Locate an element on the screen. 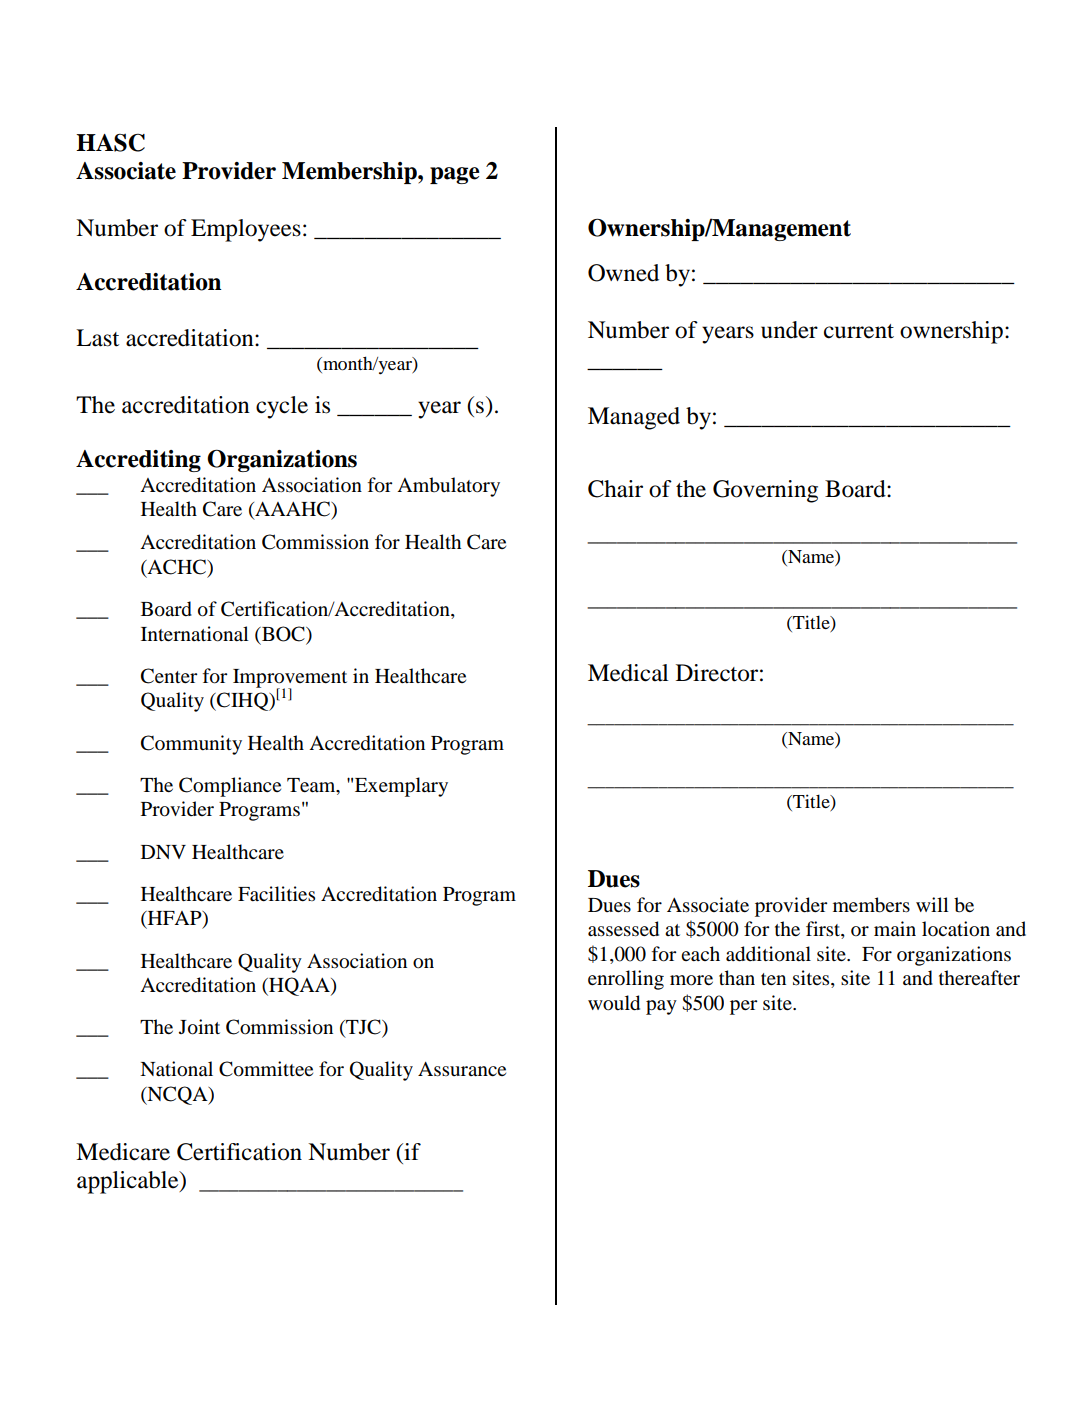  Assurance is located at coordinates (462, 1069).
